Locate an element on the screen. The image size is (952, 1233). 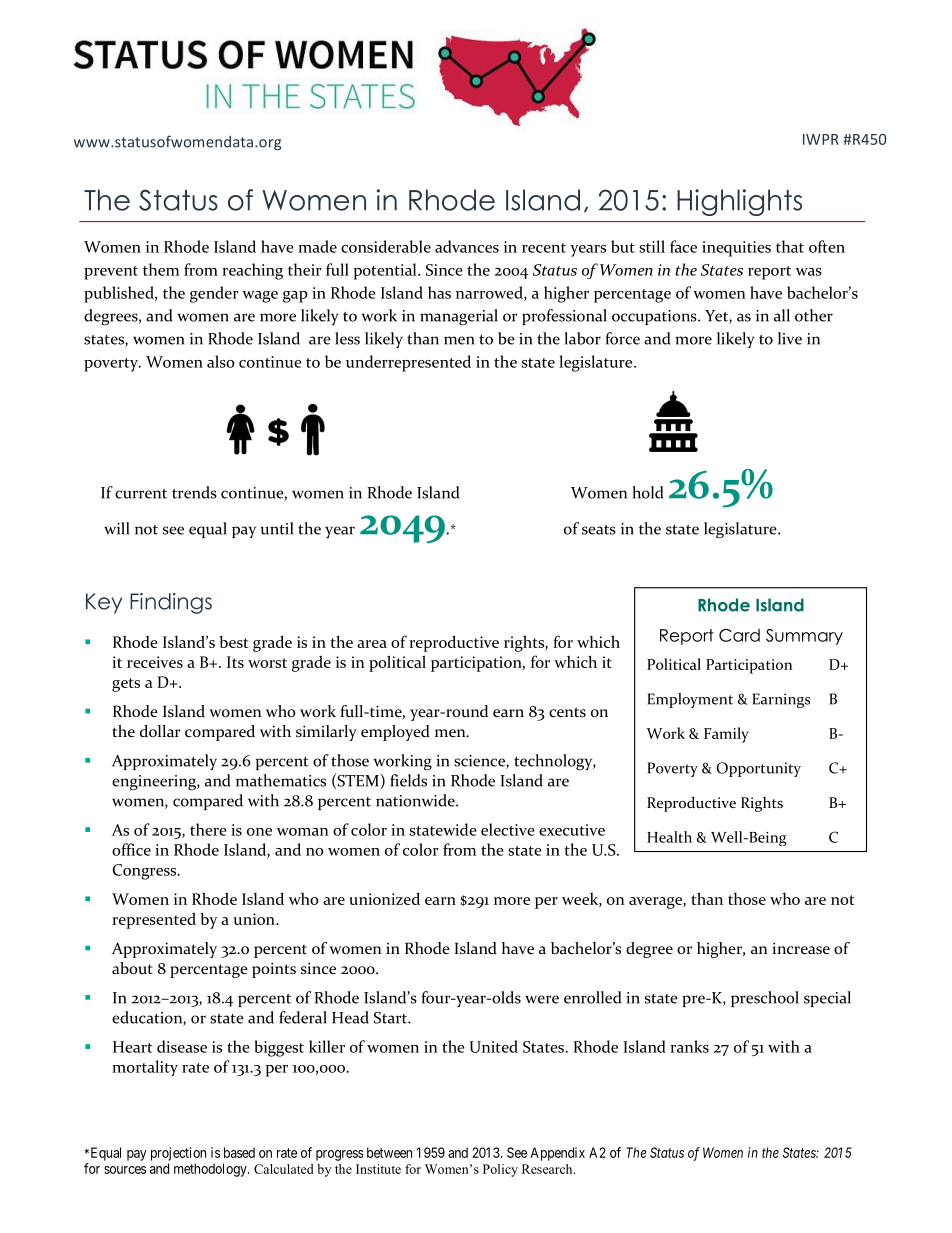
reaching is located at coordinates (252, 271).
